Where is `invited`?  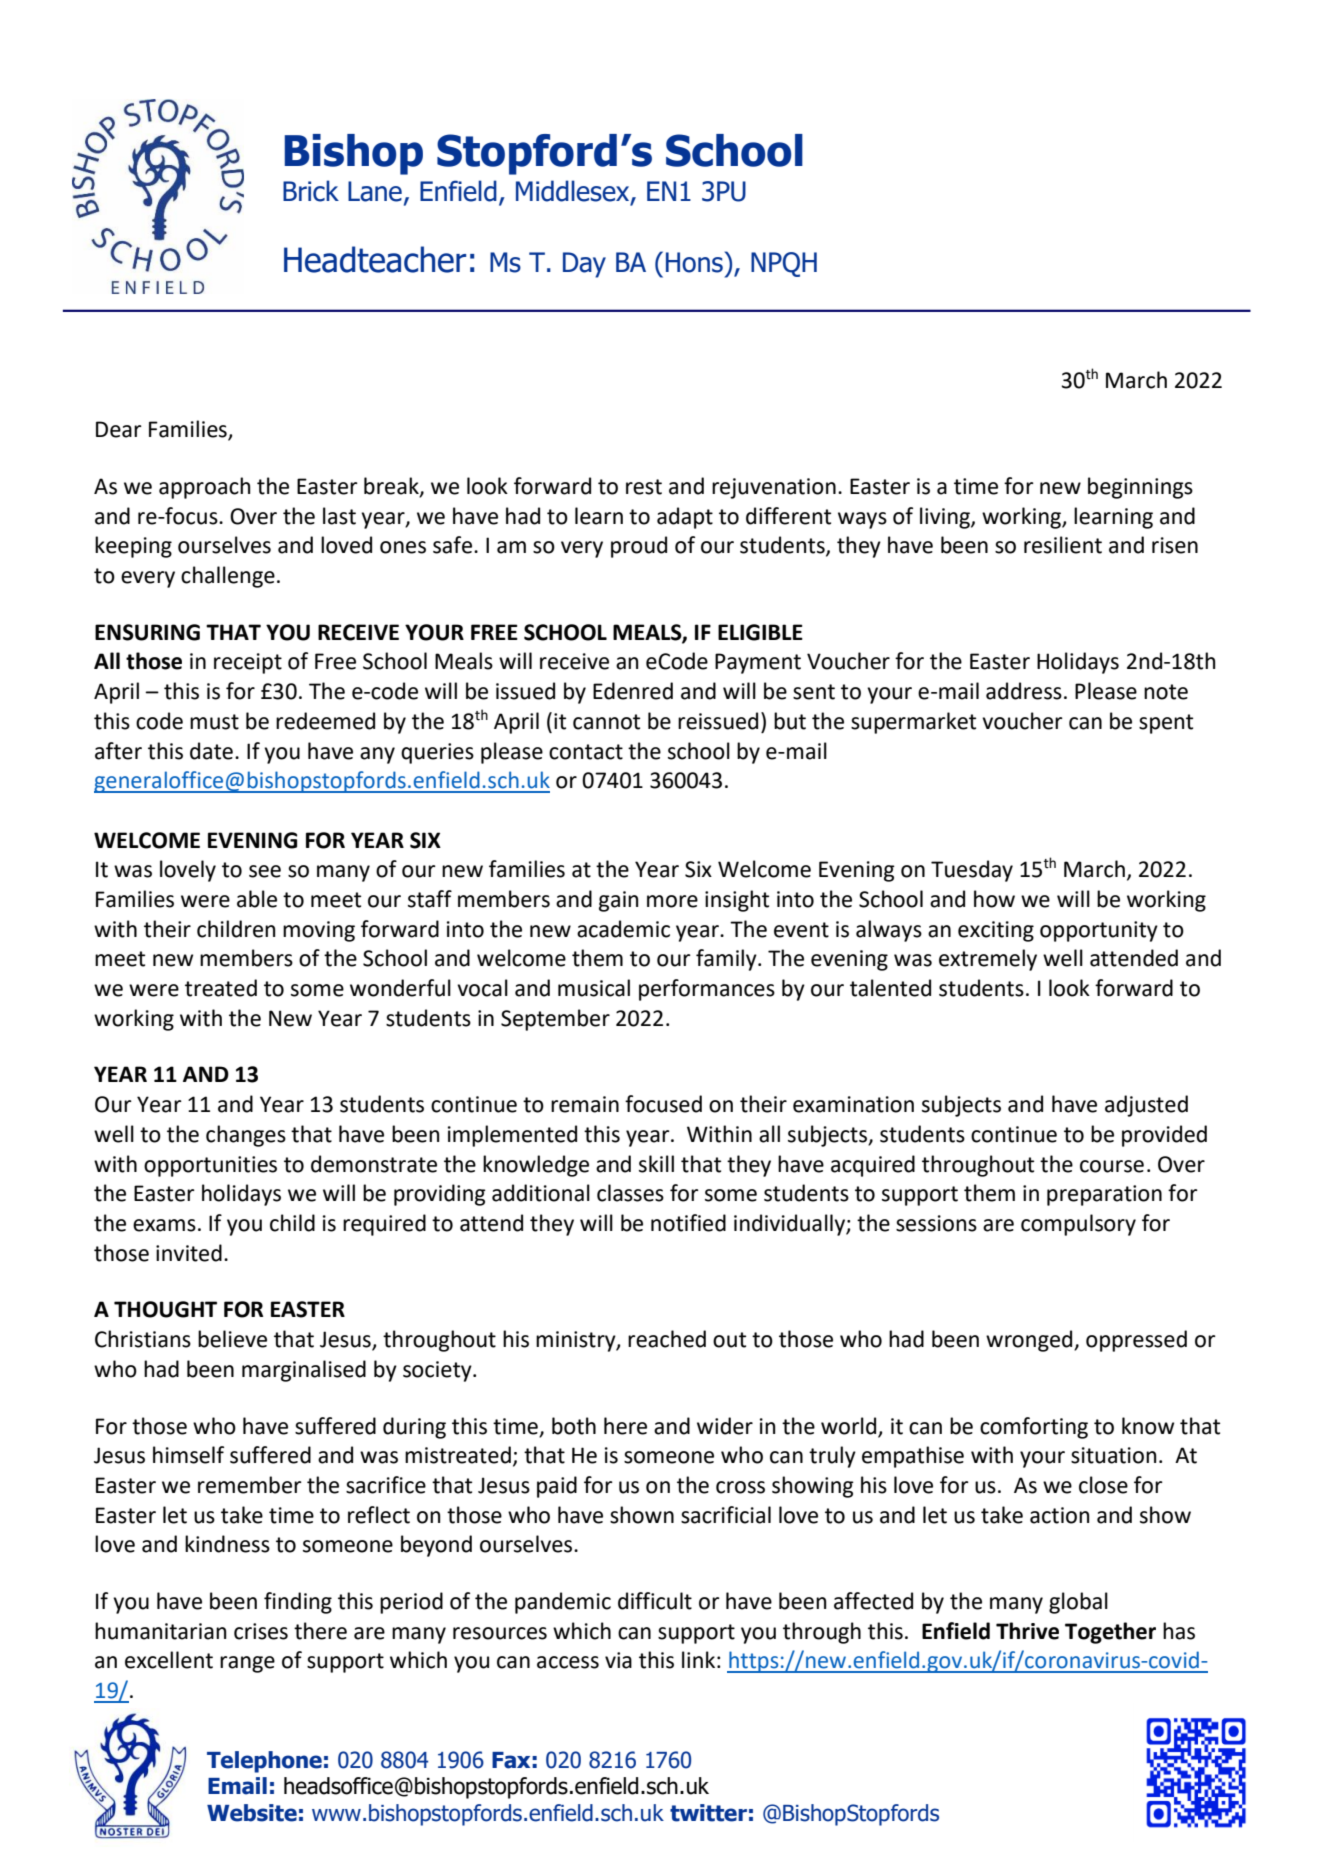
invited is located at coordinates (189, 1253).
